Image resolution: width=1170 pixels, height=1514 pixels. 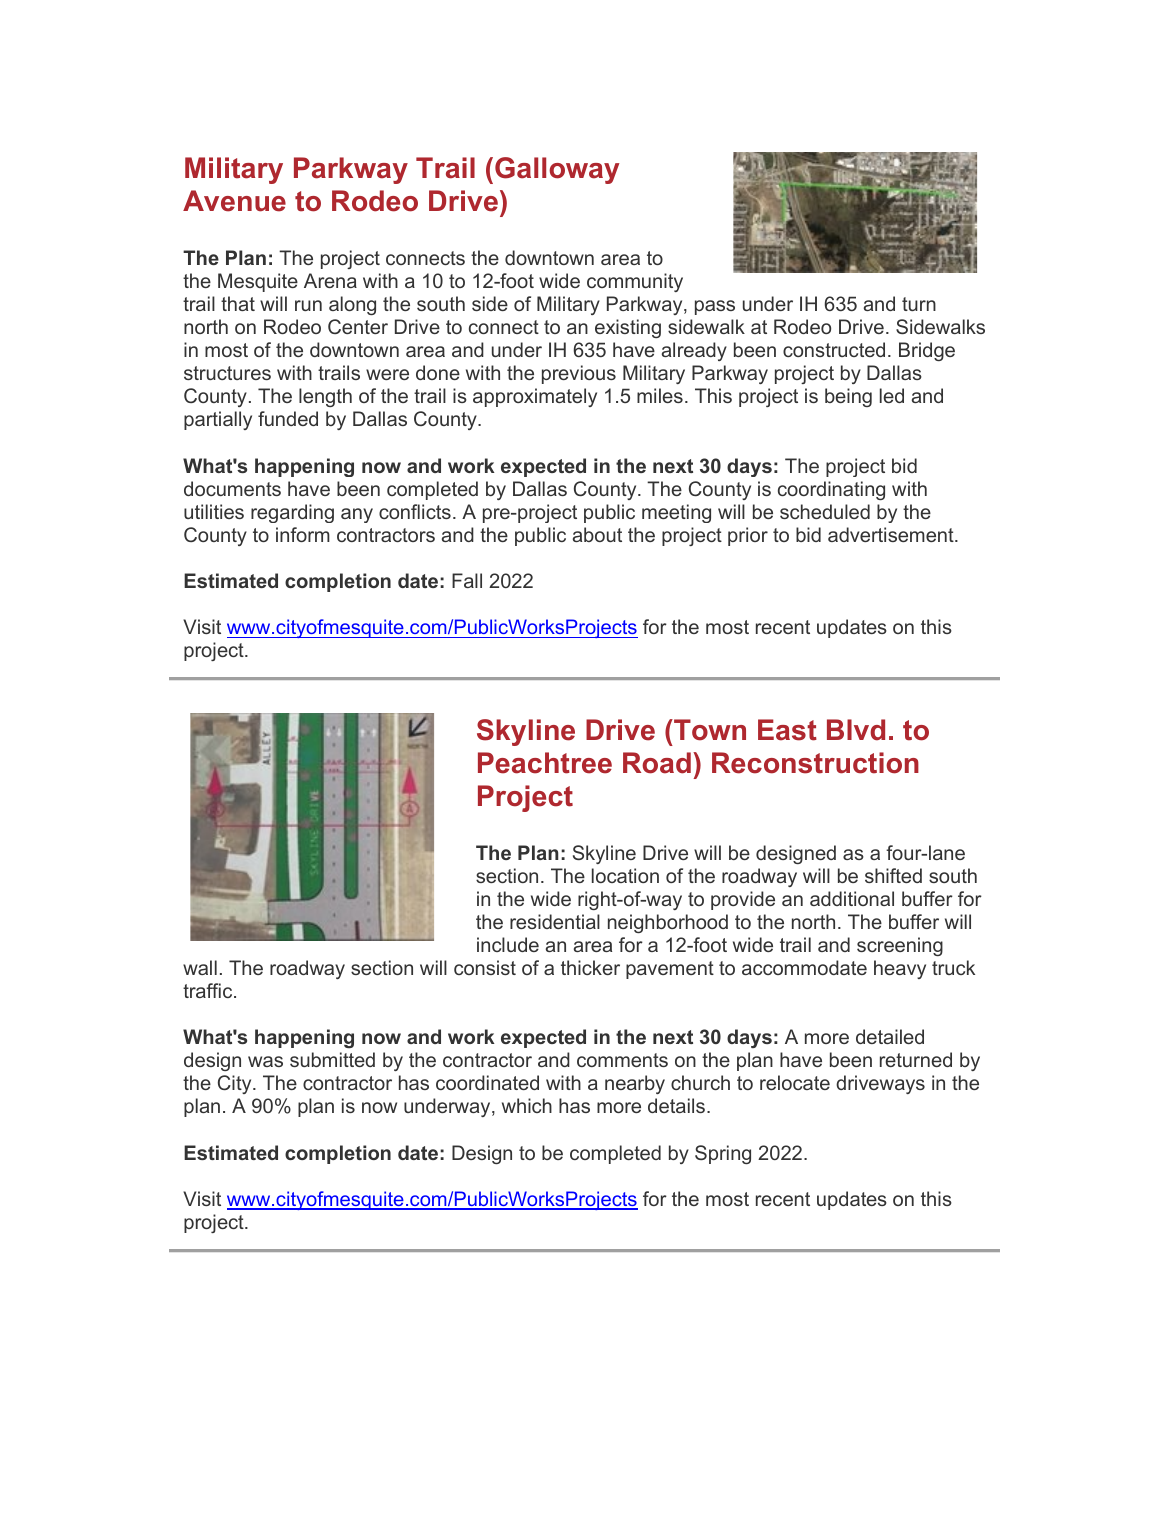 I want to click on Peachtree, so click(x=545, y=763).
